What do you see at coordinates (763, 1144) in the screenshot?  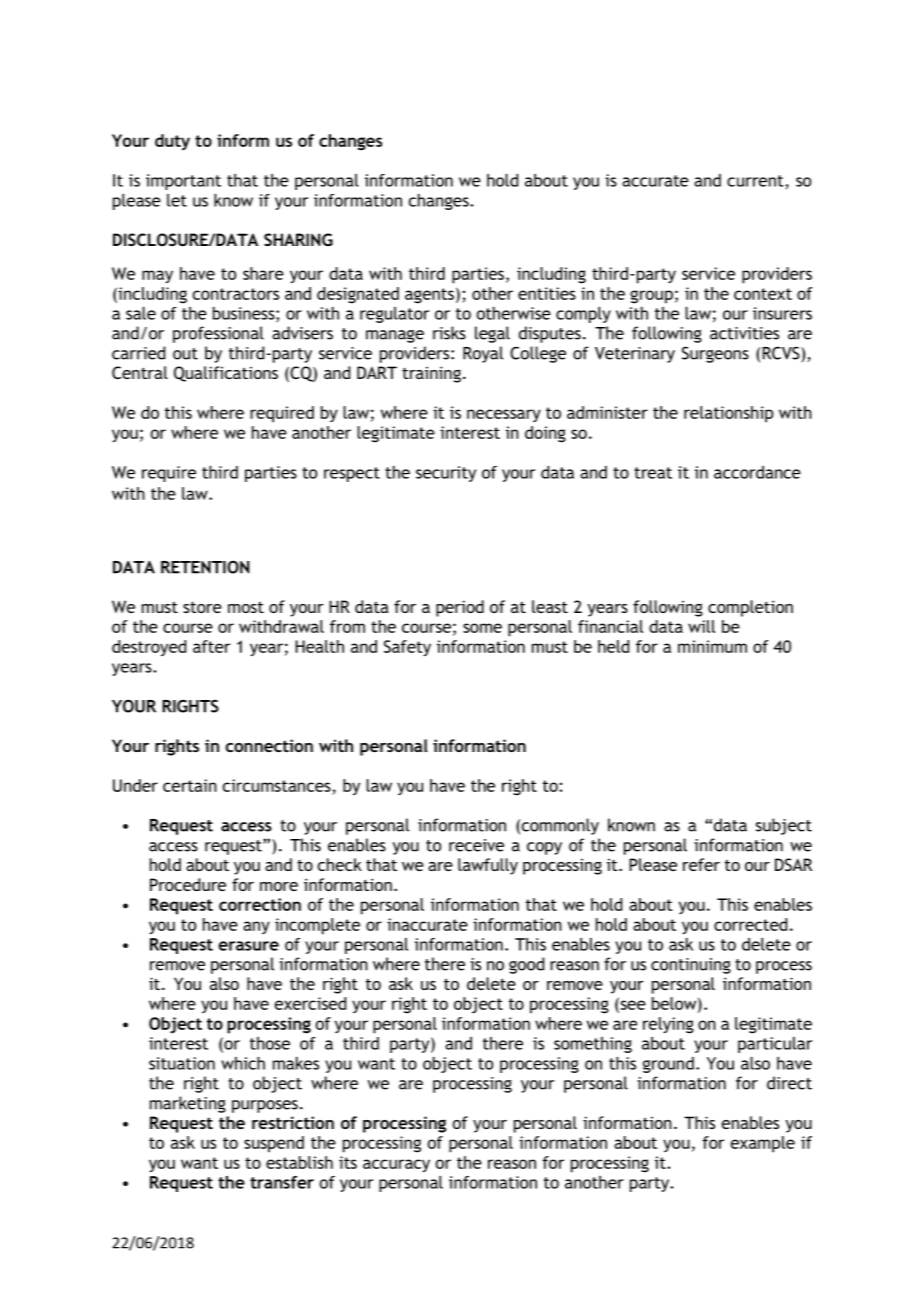 I see `example` at bounding box center [763, 1144].
